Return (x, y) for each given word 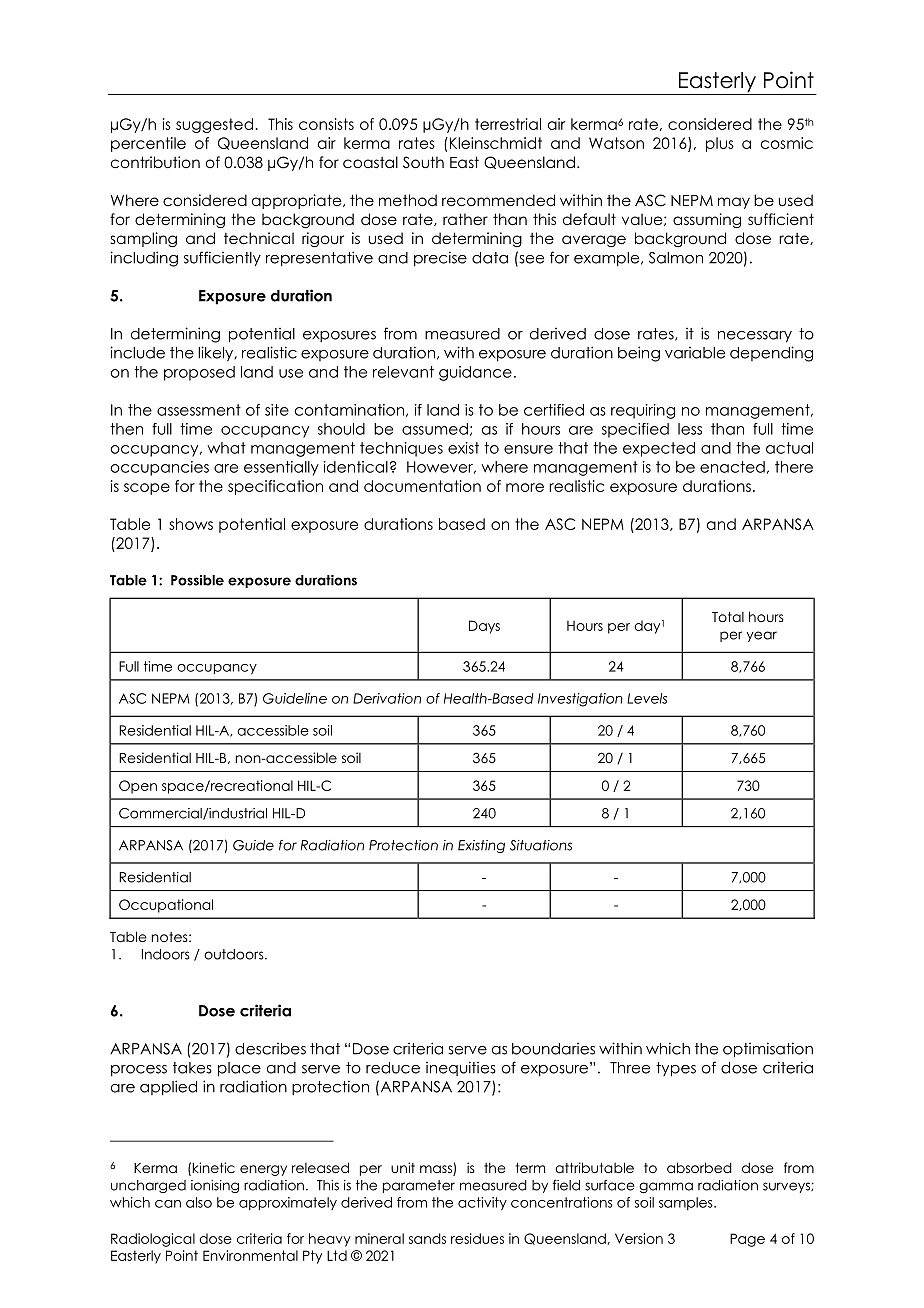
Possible (197, 580)
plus (720, 144)
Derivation (387, 698)
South (423, 162)
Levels (647, 698)
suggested (214, 125)
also (199, 1202)
